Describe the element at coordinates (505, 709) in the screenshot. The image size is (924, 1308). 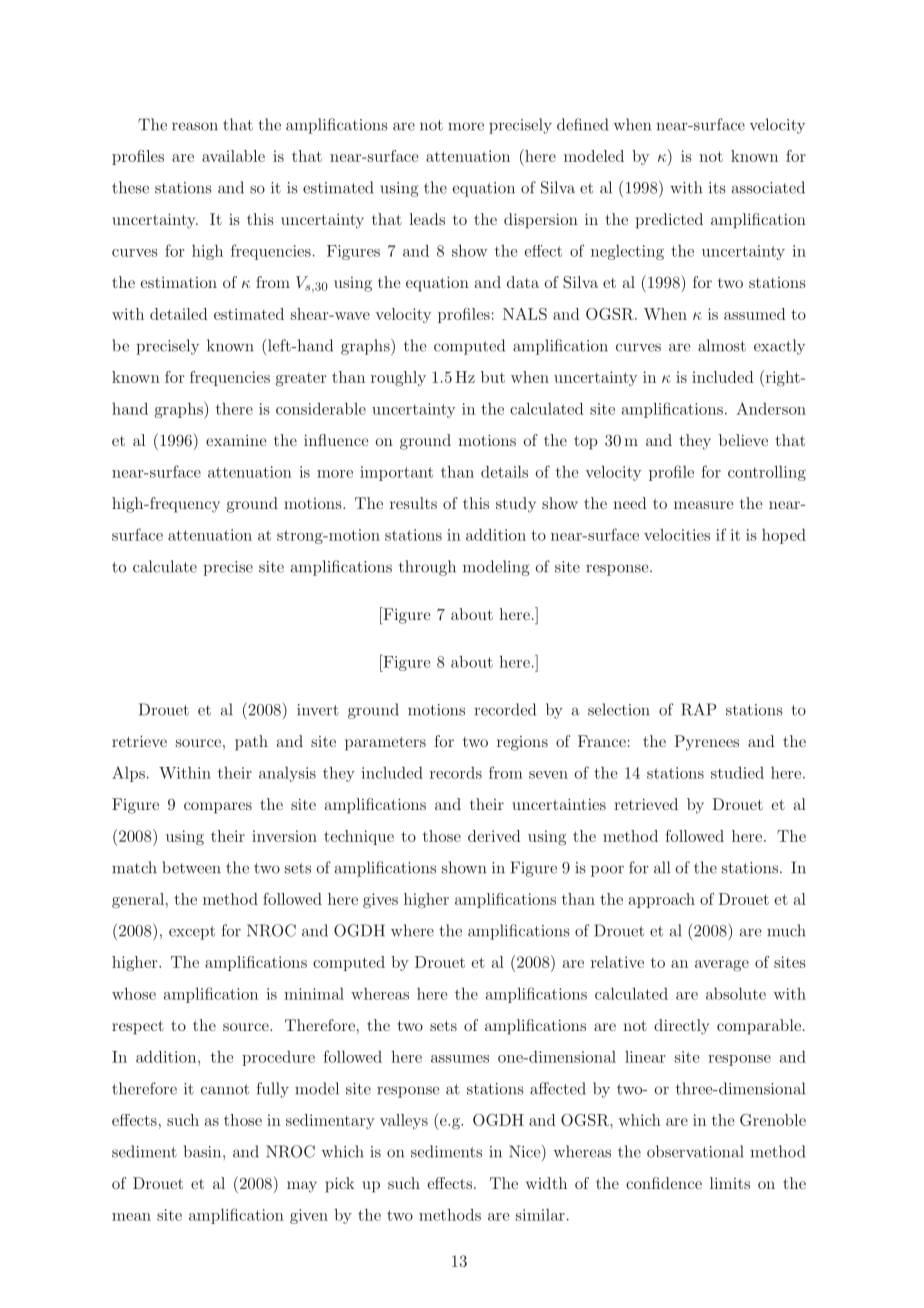
I see `recorded` at that location.
